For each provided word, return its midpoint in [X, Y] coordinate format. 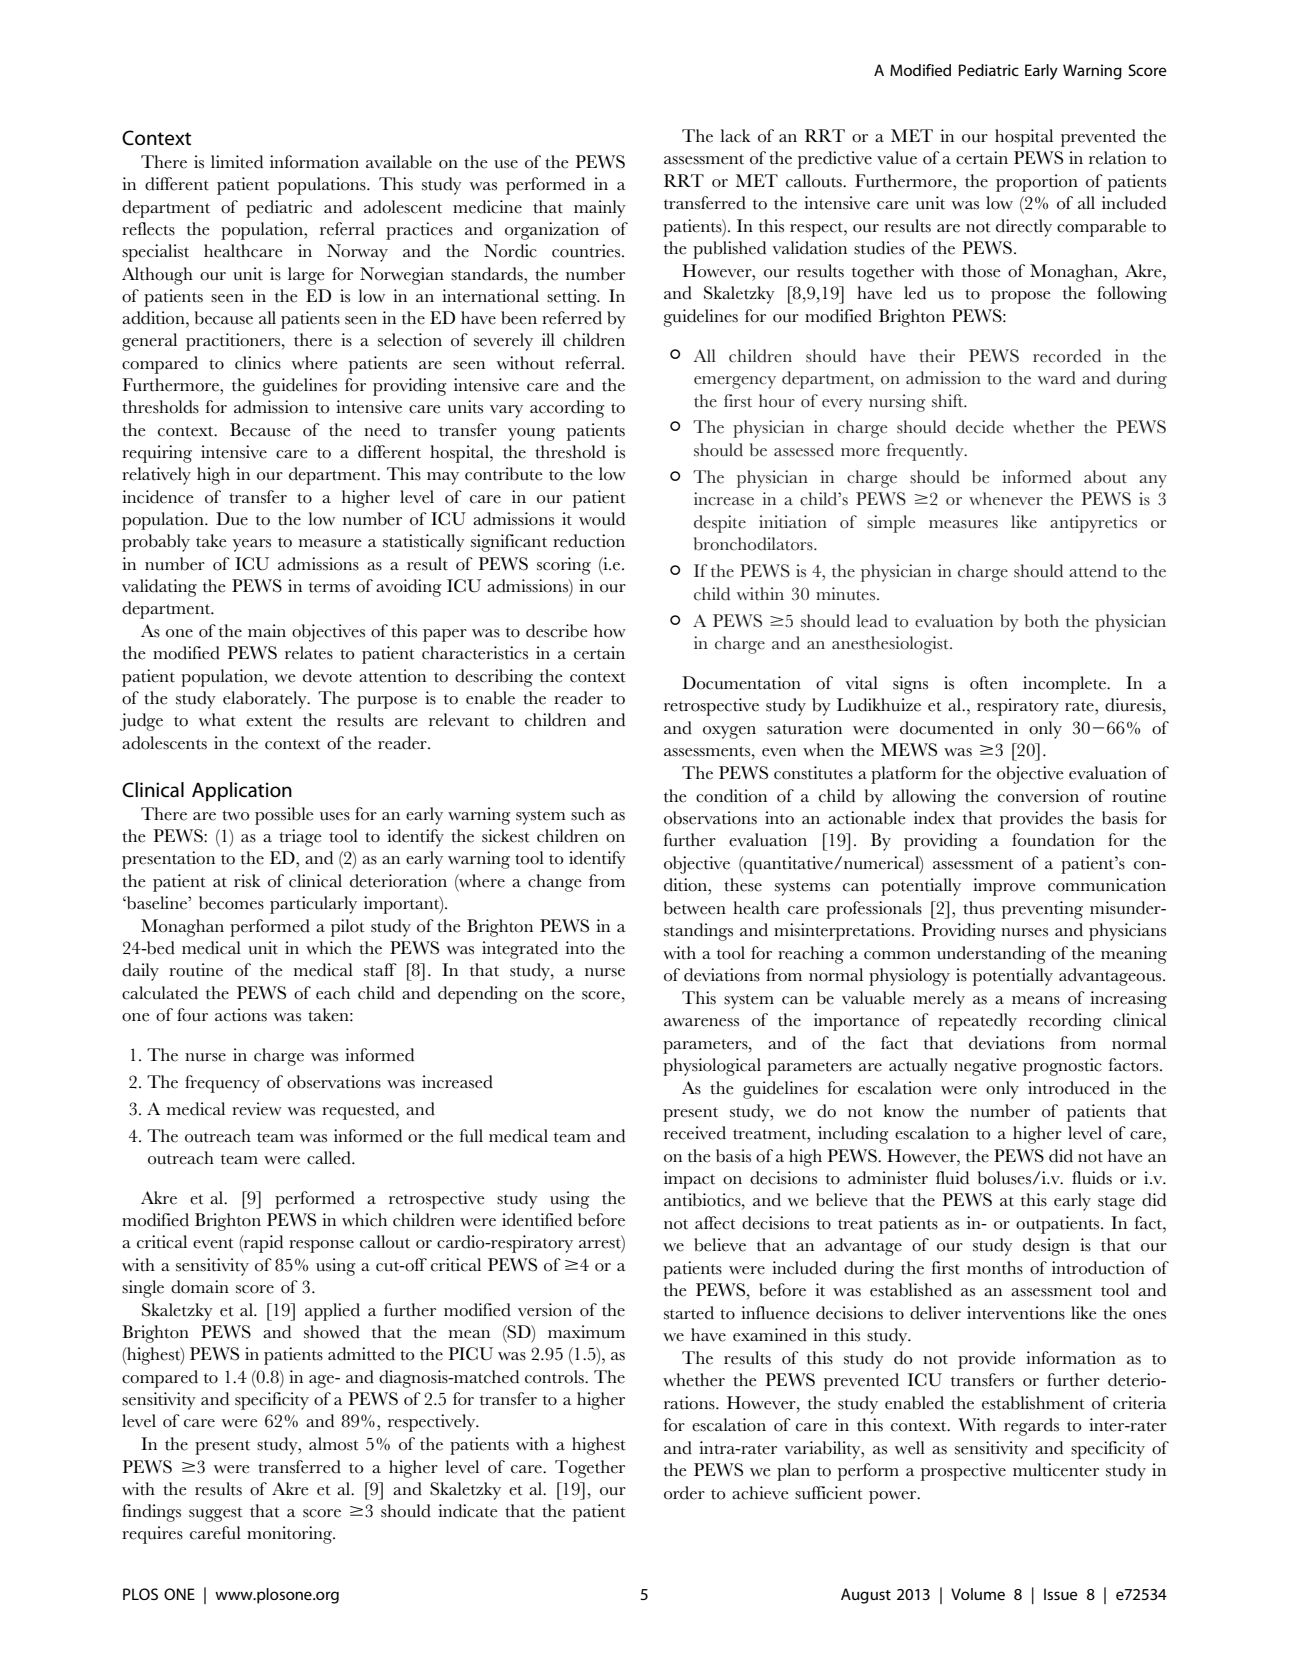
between [695, 908]
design [1046, 1247]
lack [735, 136]
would [602, 519]
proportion [1037, 183]
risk [247, 881]
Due [232, 519]
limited [237, 162]
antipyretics [1093, 524]
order [684, 1493]
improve [1004, 887]
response [321, 1246]
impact [689, 1180]
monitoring [291, 1535]
